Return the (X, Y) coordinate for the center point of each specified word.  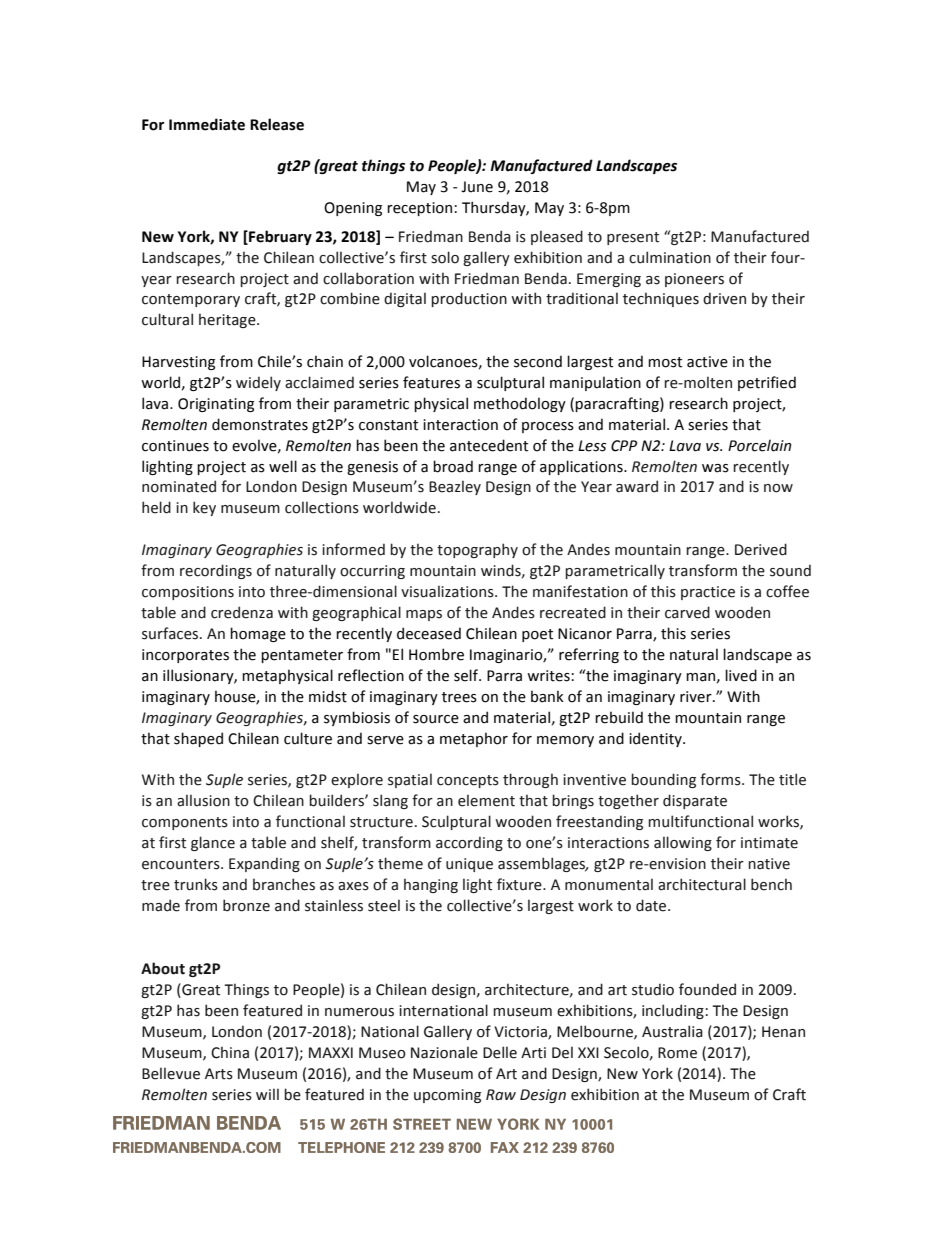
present (633, 238)
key (204, 508)
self (467, 675)
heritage (228, 320)
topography (477, 550)
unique (469, 865)
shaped (198, 739)
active (707, 362)
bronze (246, 905)
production (469, 299)
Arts (219, 1074)
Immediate (207, 124)
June (477, 187)
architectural (702, 884)
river (697, 697)
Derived (761, 549)
